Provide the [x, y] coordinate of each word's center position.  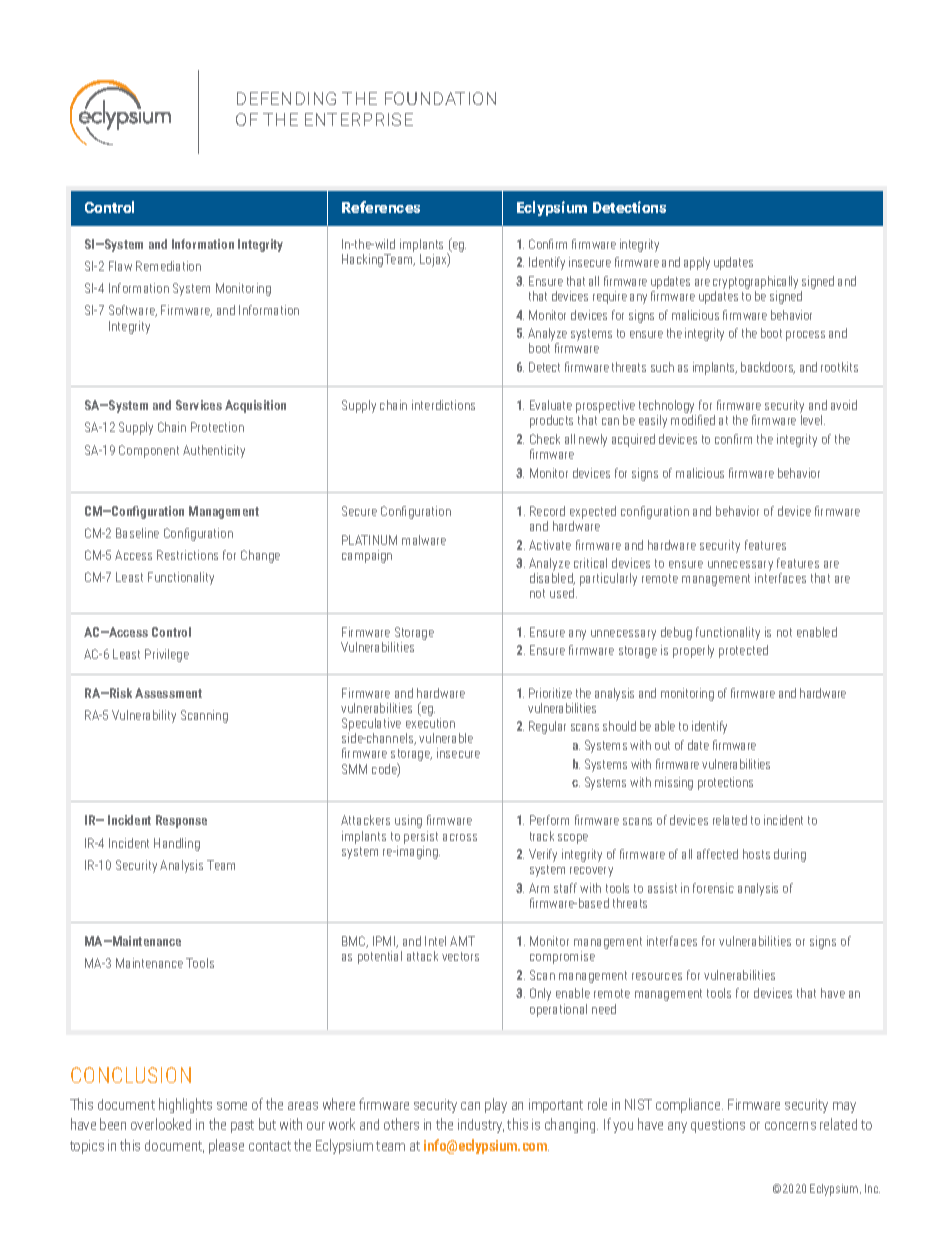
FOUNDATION [440, 98]
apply [697, 263]
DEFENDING [286, 98]
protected [743, 651]
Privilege [167, 655]
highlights [185, 1105]
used [563, 593]
